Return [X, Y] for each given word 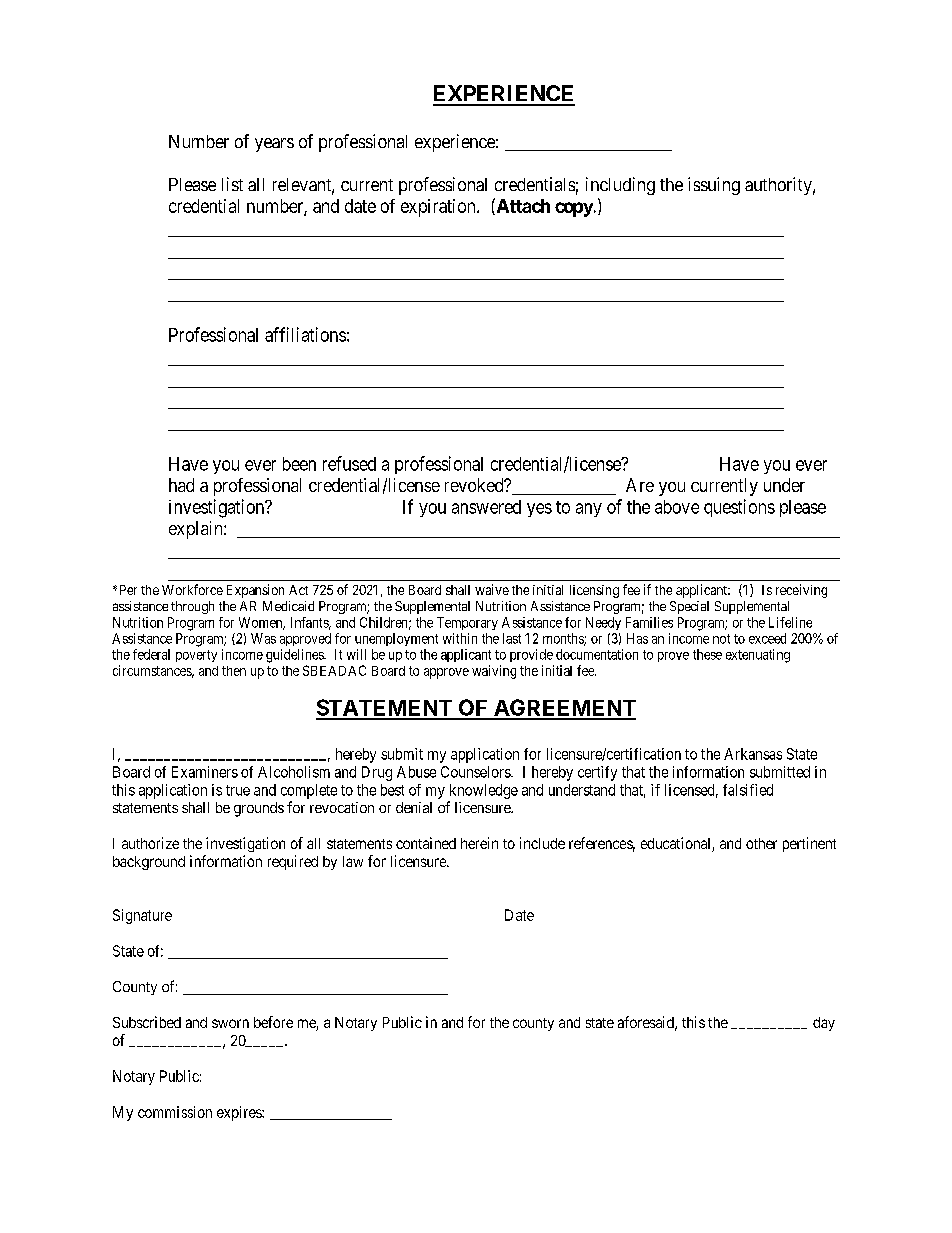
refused [349, 463]
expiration [439, 208]
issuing [714, 186]
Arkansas [753, 754]
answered [486, 507]
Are [640, 485]
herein [479, 843]
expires [240, 1113]
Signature [142, 916]
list [232, 184]
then [234, 671]
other [761, 843]
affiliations [305, 334]
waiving [494, 672]
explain [197, 530]
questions [739, 508]
